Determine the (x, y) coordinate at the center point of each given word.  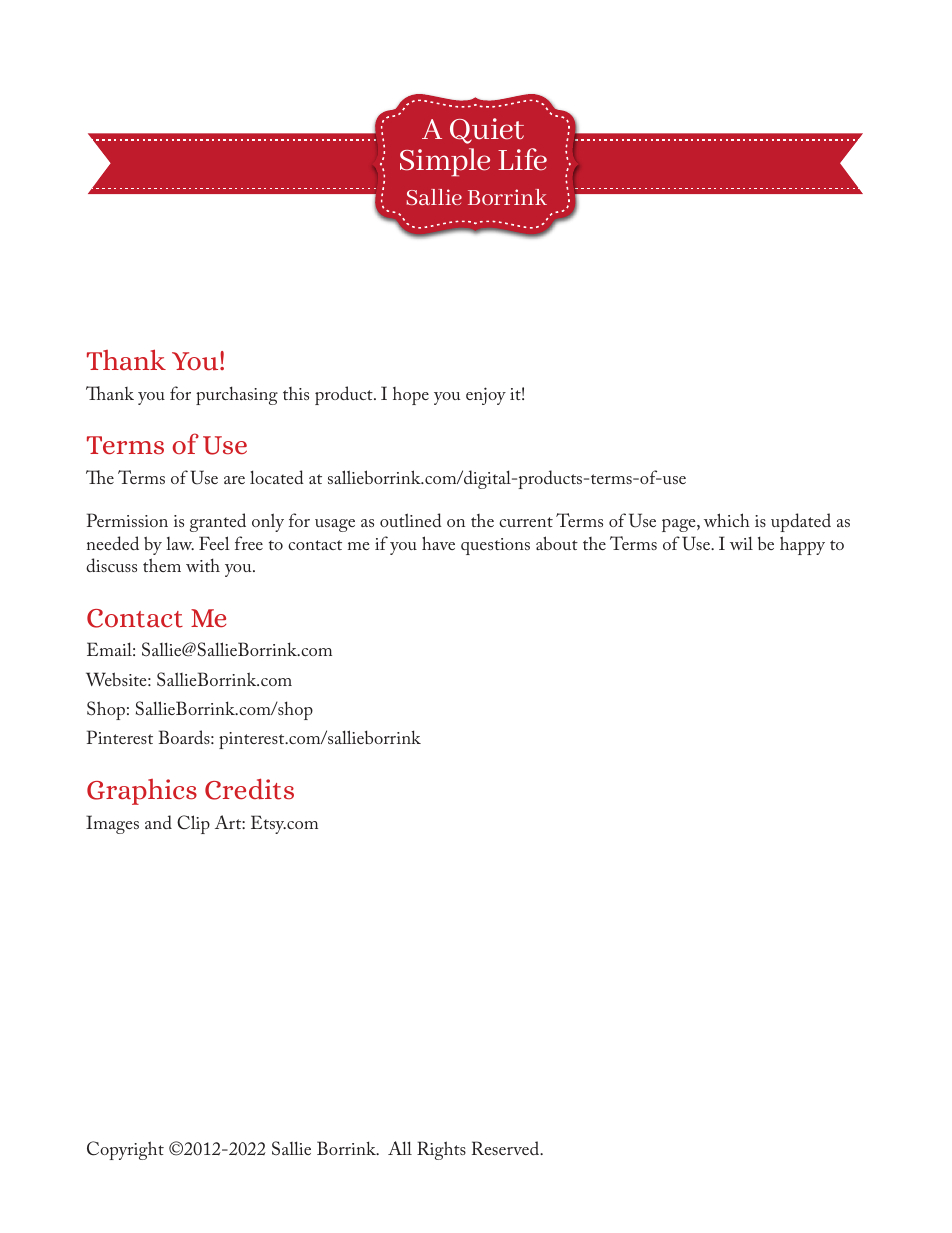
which (727, 520)
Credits (249, 789)
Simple (445, 162)
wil (741, 543)
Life (522, 159)
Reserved (507, 1148)
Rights (441, 1150)
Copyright (125, 1150)
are (234, 480)
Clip (193, 824)
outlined (411, 520)
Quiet (487, 131)
